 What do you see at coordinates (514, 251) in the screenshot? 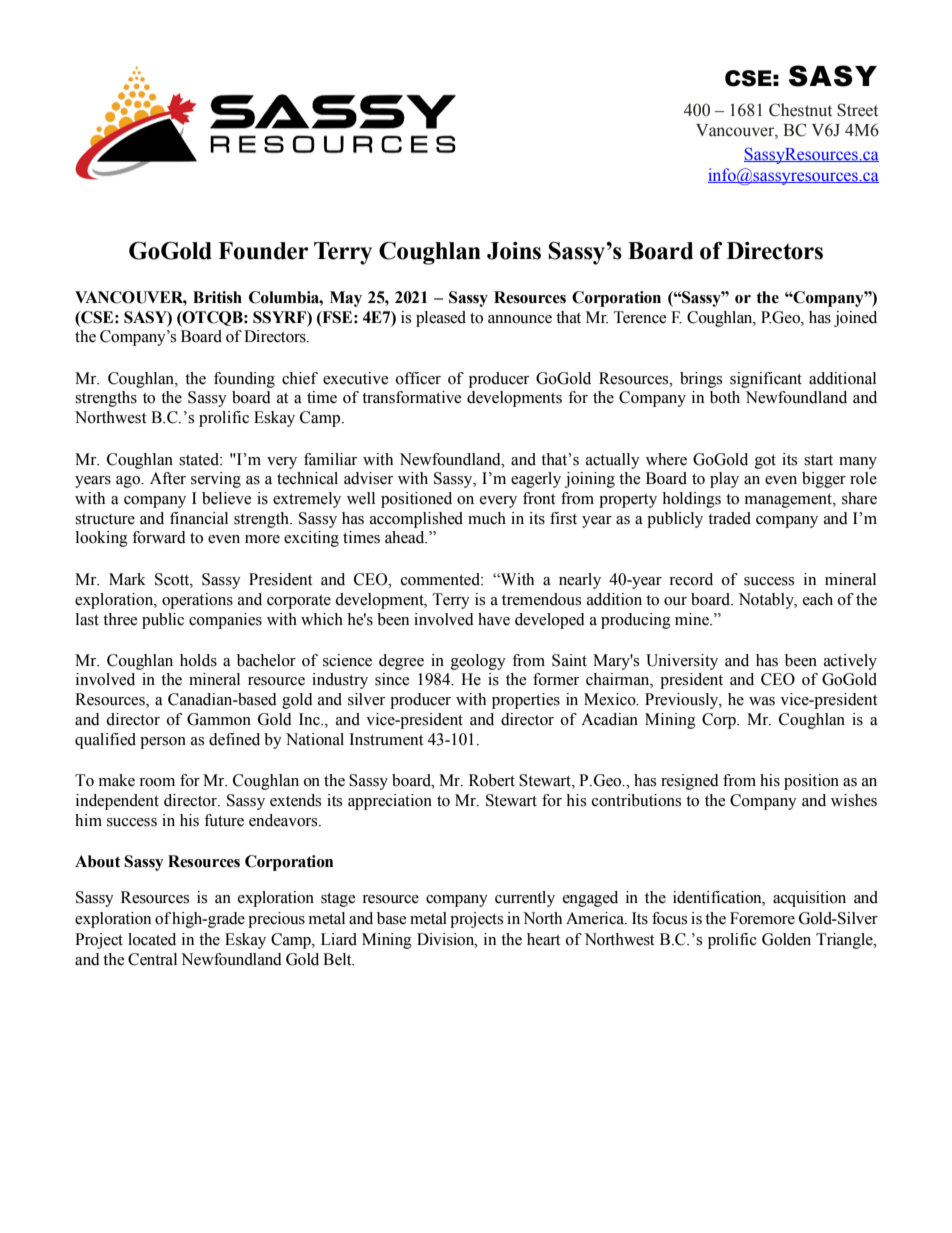
I see `Joins` at bounding box center [514, 251].
